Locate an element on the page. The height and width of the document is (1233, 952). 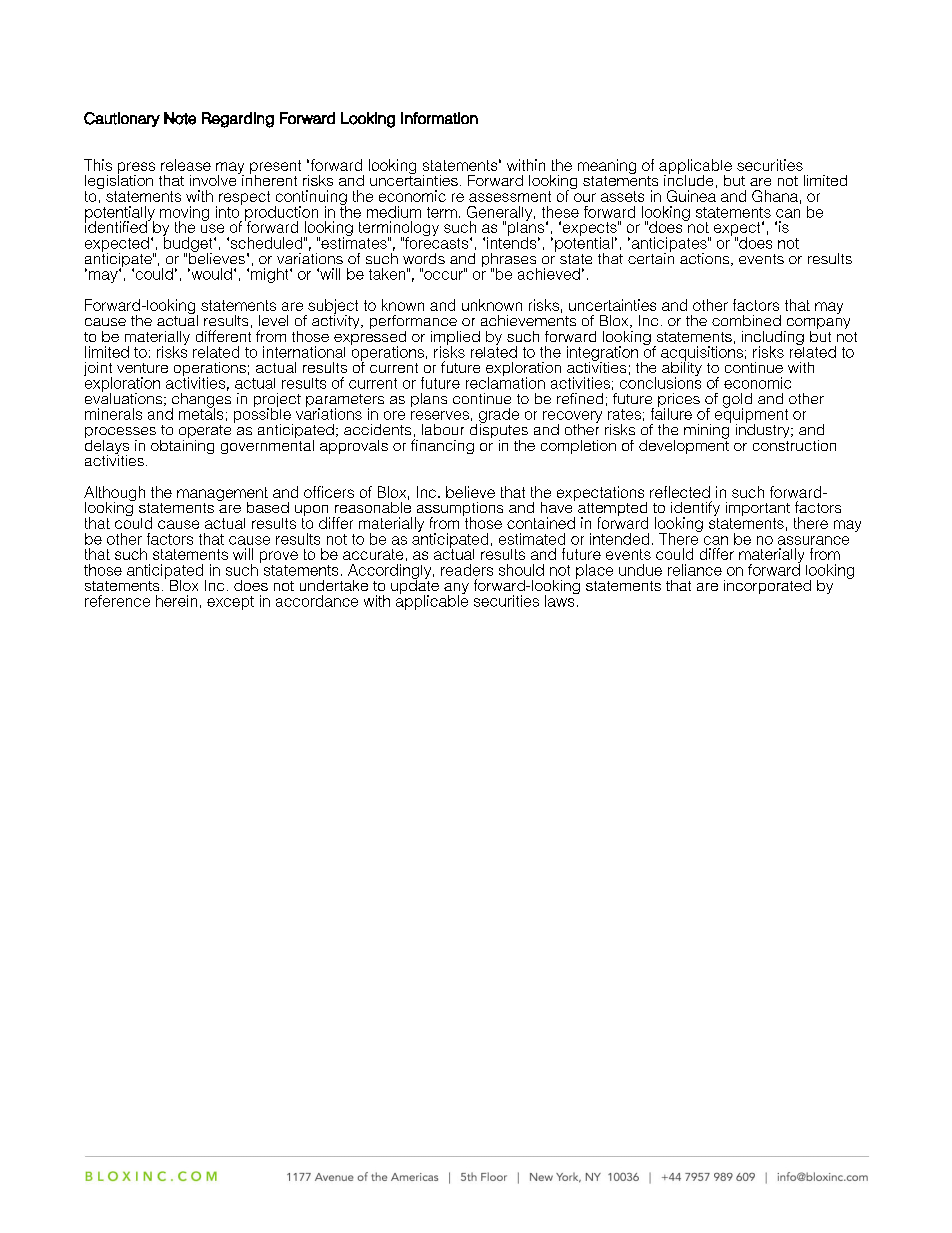
combined is located at coordinates (746, 320).
